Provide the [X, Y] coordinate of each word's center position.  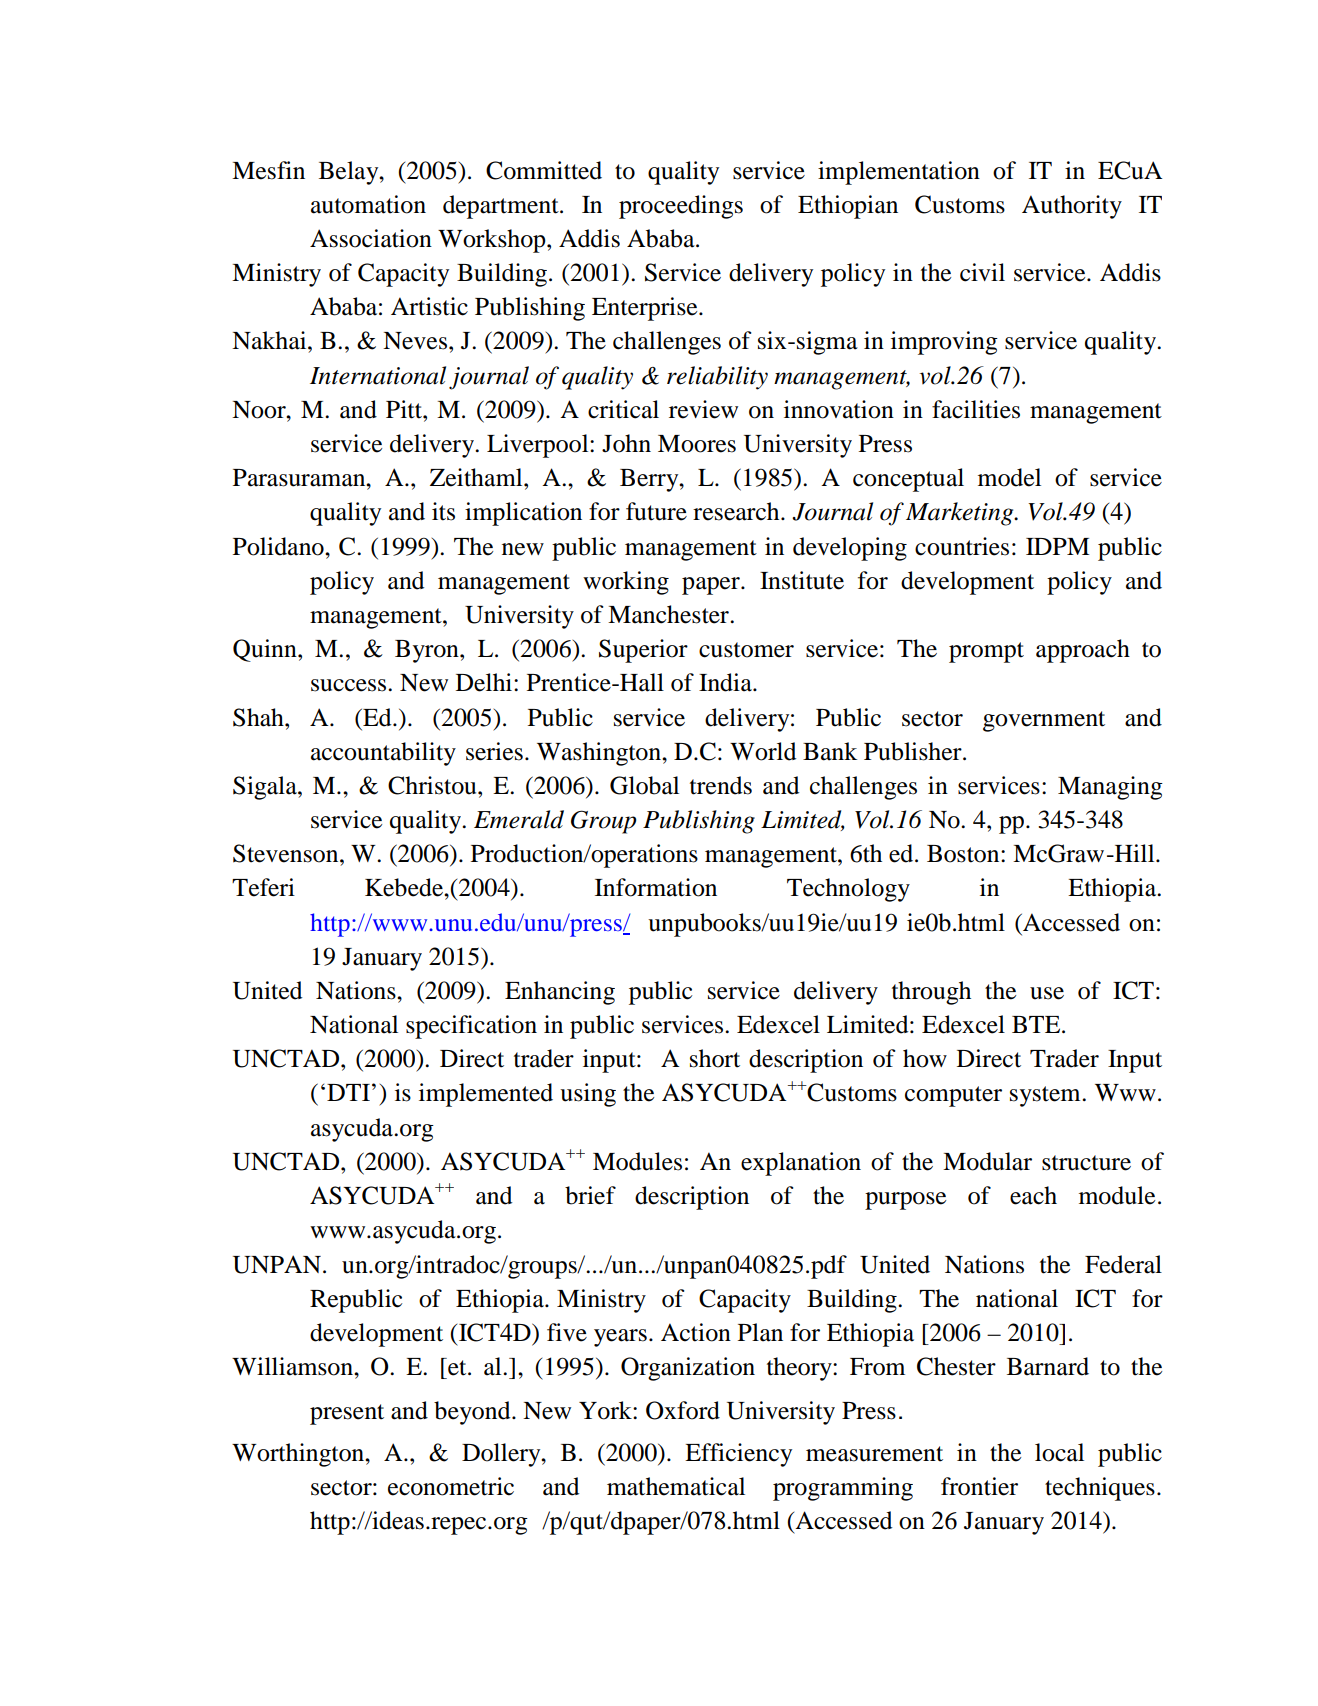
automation [368, 204]
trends [721, 785]
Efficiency [738, 1455]
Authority [1072, 207]
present [347, 1414]
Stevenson [287, 853]
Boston [964, 854]
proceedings [681, 207]
